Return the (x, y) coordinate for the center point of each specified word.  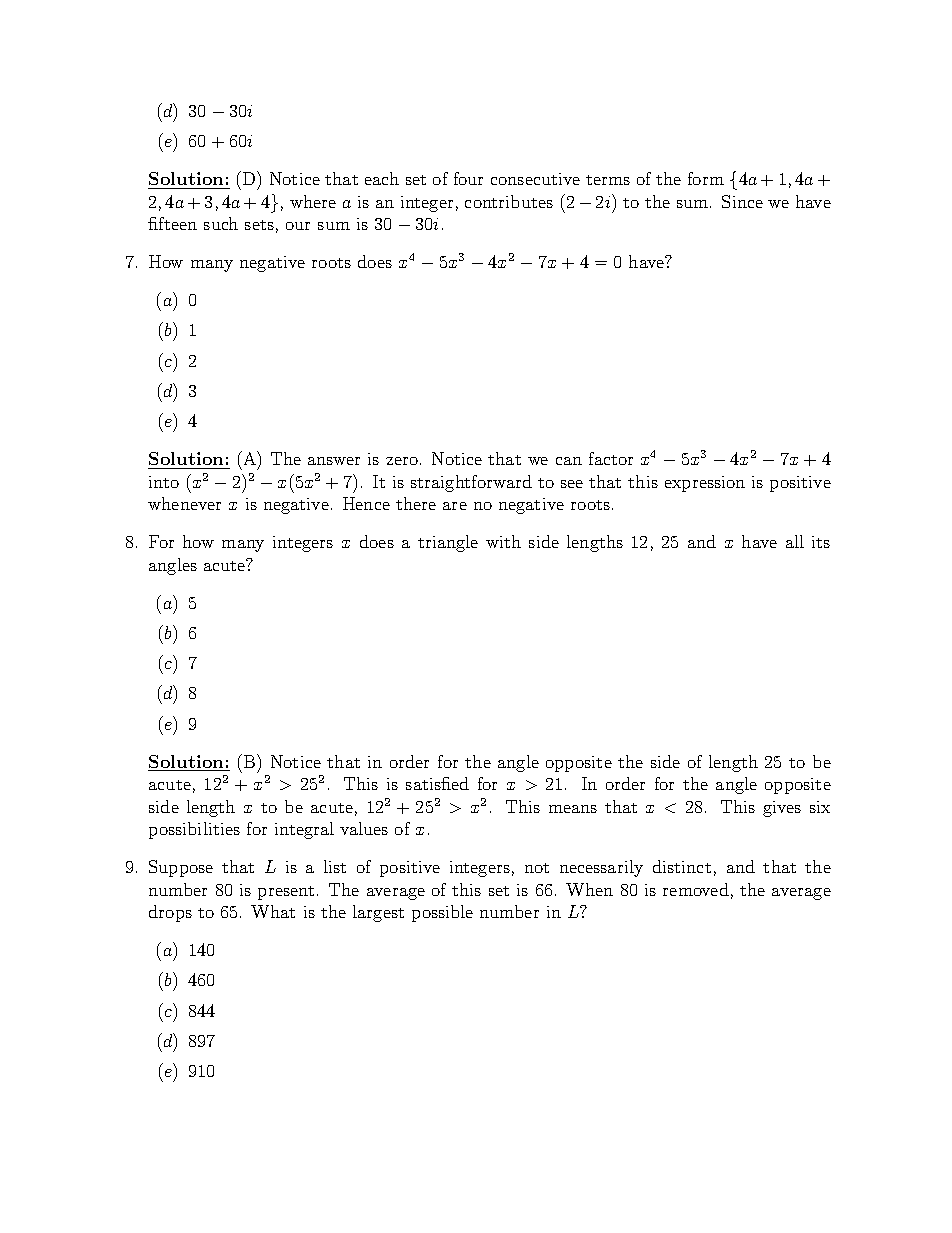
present (286, 893)
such (221, 223)
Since (742, 201)
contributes (509, 201)
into (164, 482)
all (795, 541)
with (503, 541)
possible (442, 913)
